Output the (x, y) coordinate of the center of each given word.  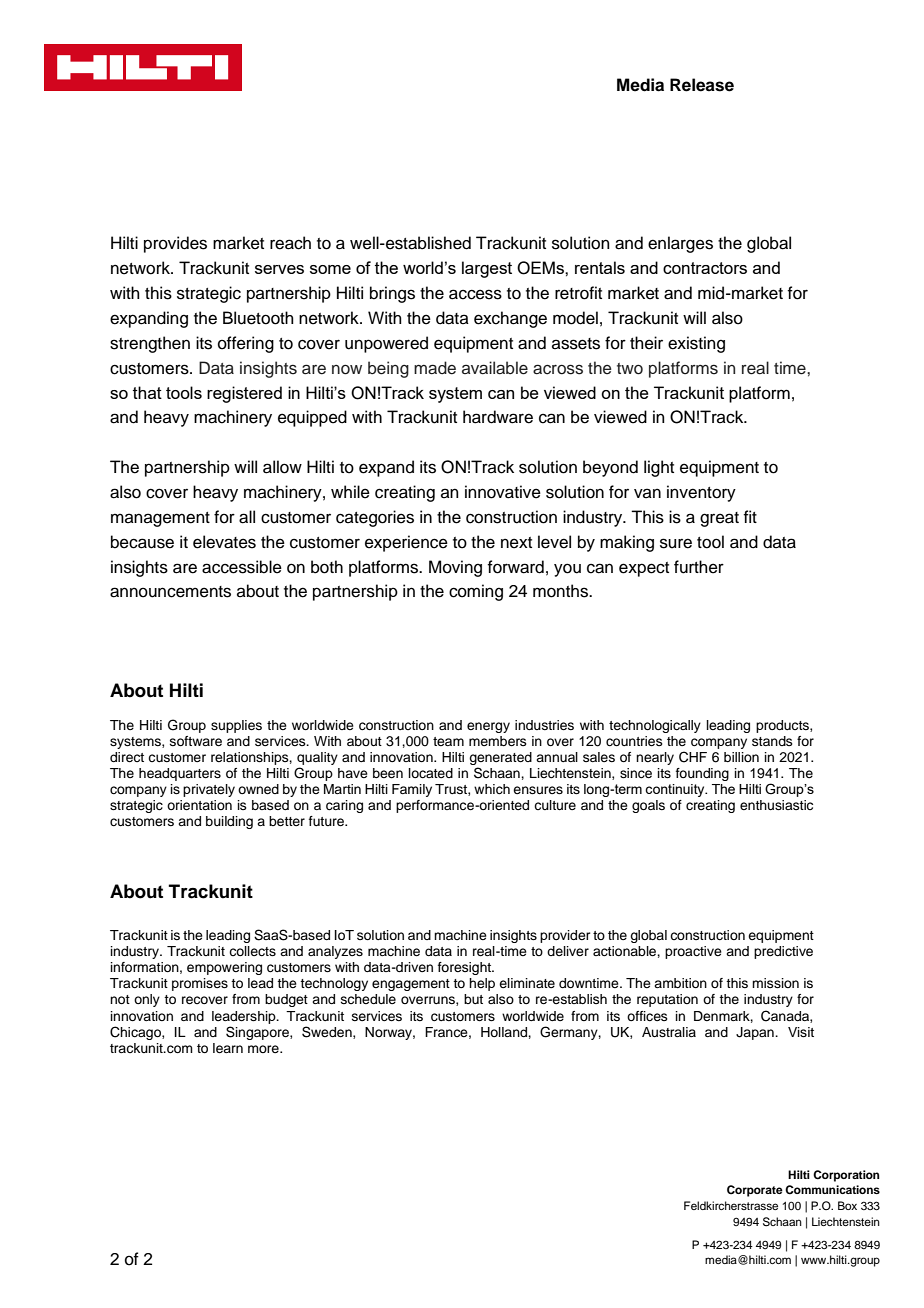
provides (175, 244)
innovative (503, 492)
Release (702, 85)
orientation (199, 805)
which (492, 789)
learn (228, 1048)
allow (282, 467)
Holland (505, 1032)
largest (487, 269)
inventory (701, 493)
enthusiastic (776, 805)
